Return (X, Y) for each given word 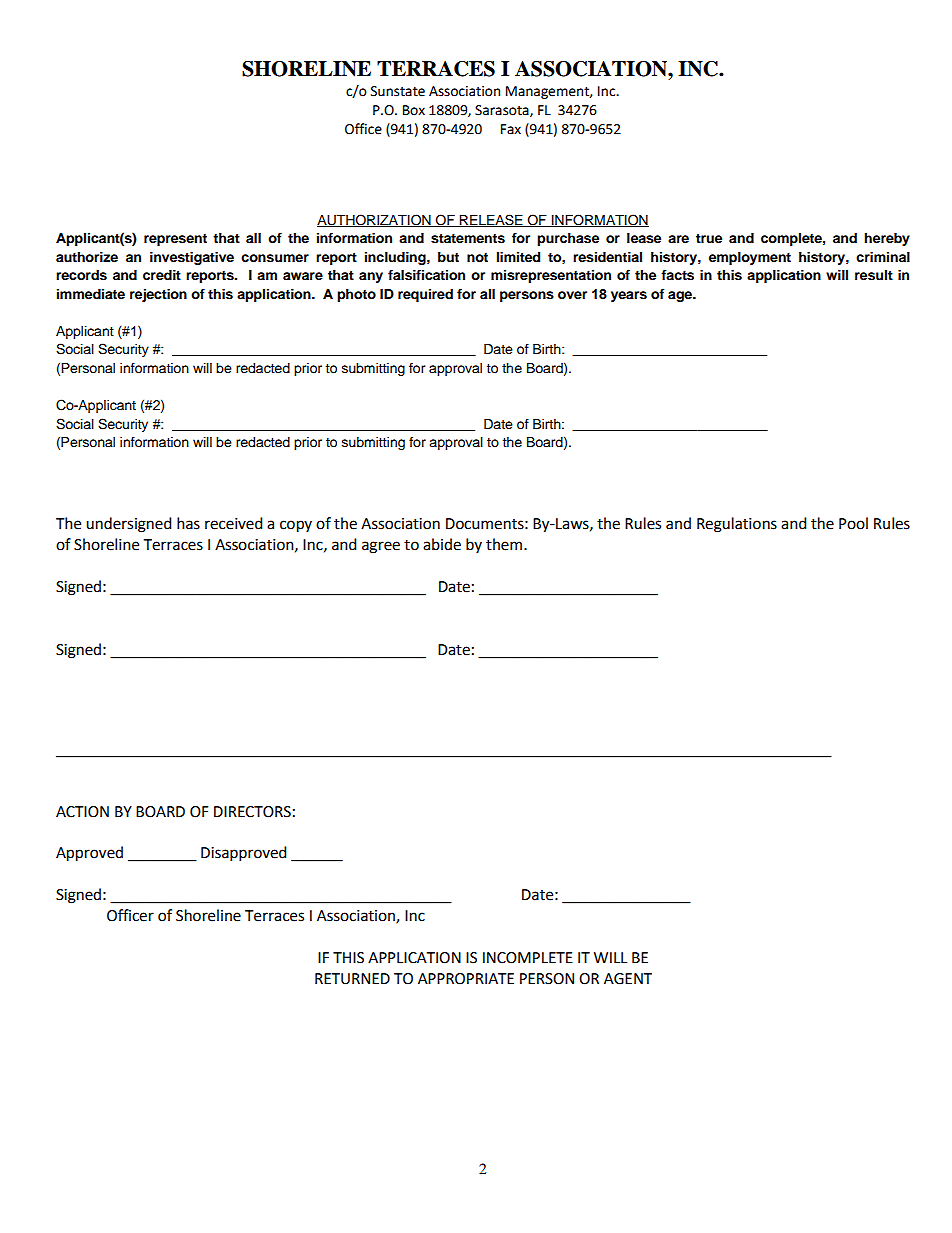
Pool (853, 523)
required (425, 295)
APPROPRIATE (466, 979)
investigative (192, 258)
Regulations (737, 525)
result (874, 275)
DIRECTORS (252, 812)
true (709, 238)
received (234, 523)
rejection (158, 295)
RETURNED (352, 979)
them (504, 544)
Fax (511, 129)
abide (442, 544)
